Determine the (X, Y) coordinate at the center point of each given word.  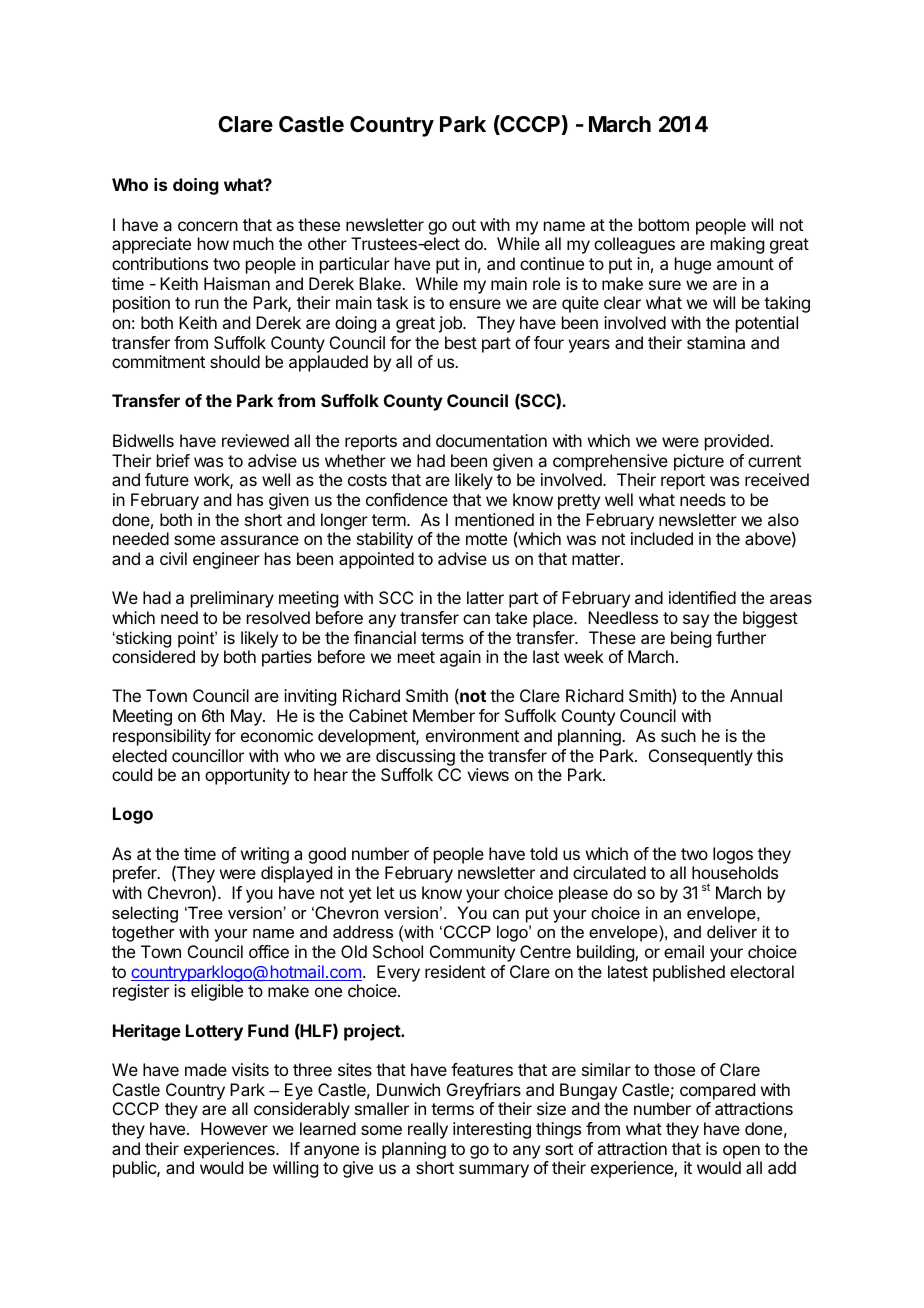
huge (693, 265)
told (543, 853)
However (234, 1128)
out (464, 225)
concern (208, 226)
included (662, 538)
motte (486, 539)
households (735, 872)
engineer (226, 560)
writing (265, 857)
